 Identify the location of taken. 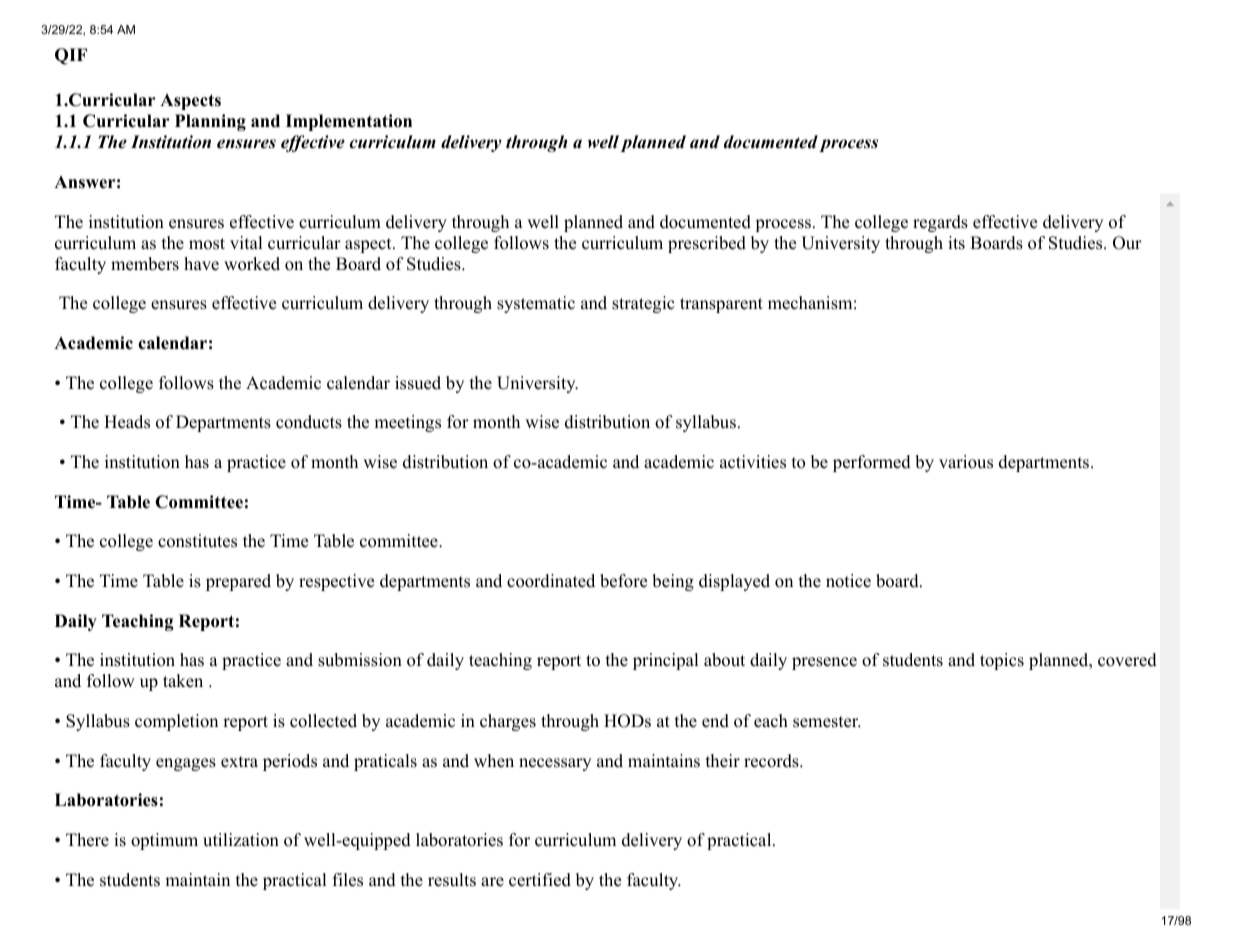
(183, 681).
